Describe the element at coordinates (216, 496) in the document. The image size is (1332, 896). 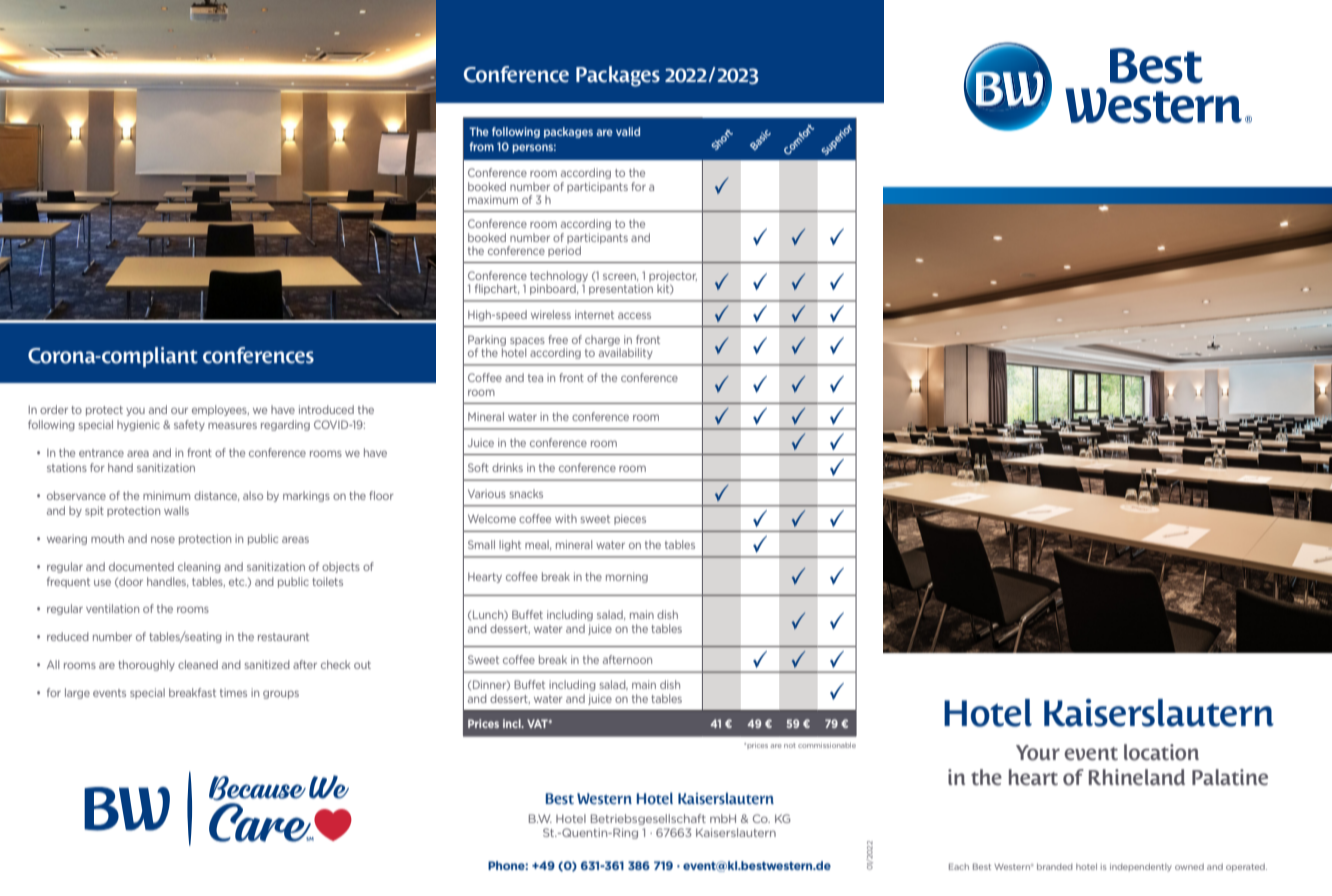
I see `distance` at that location.
